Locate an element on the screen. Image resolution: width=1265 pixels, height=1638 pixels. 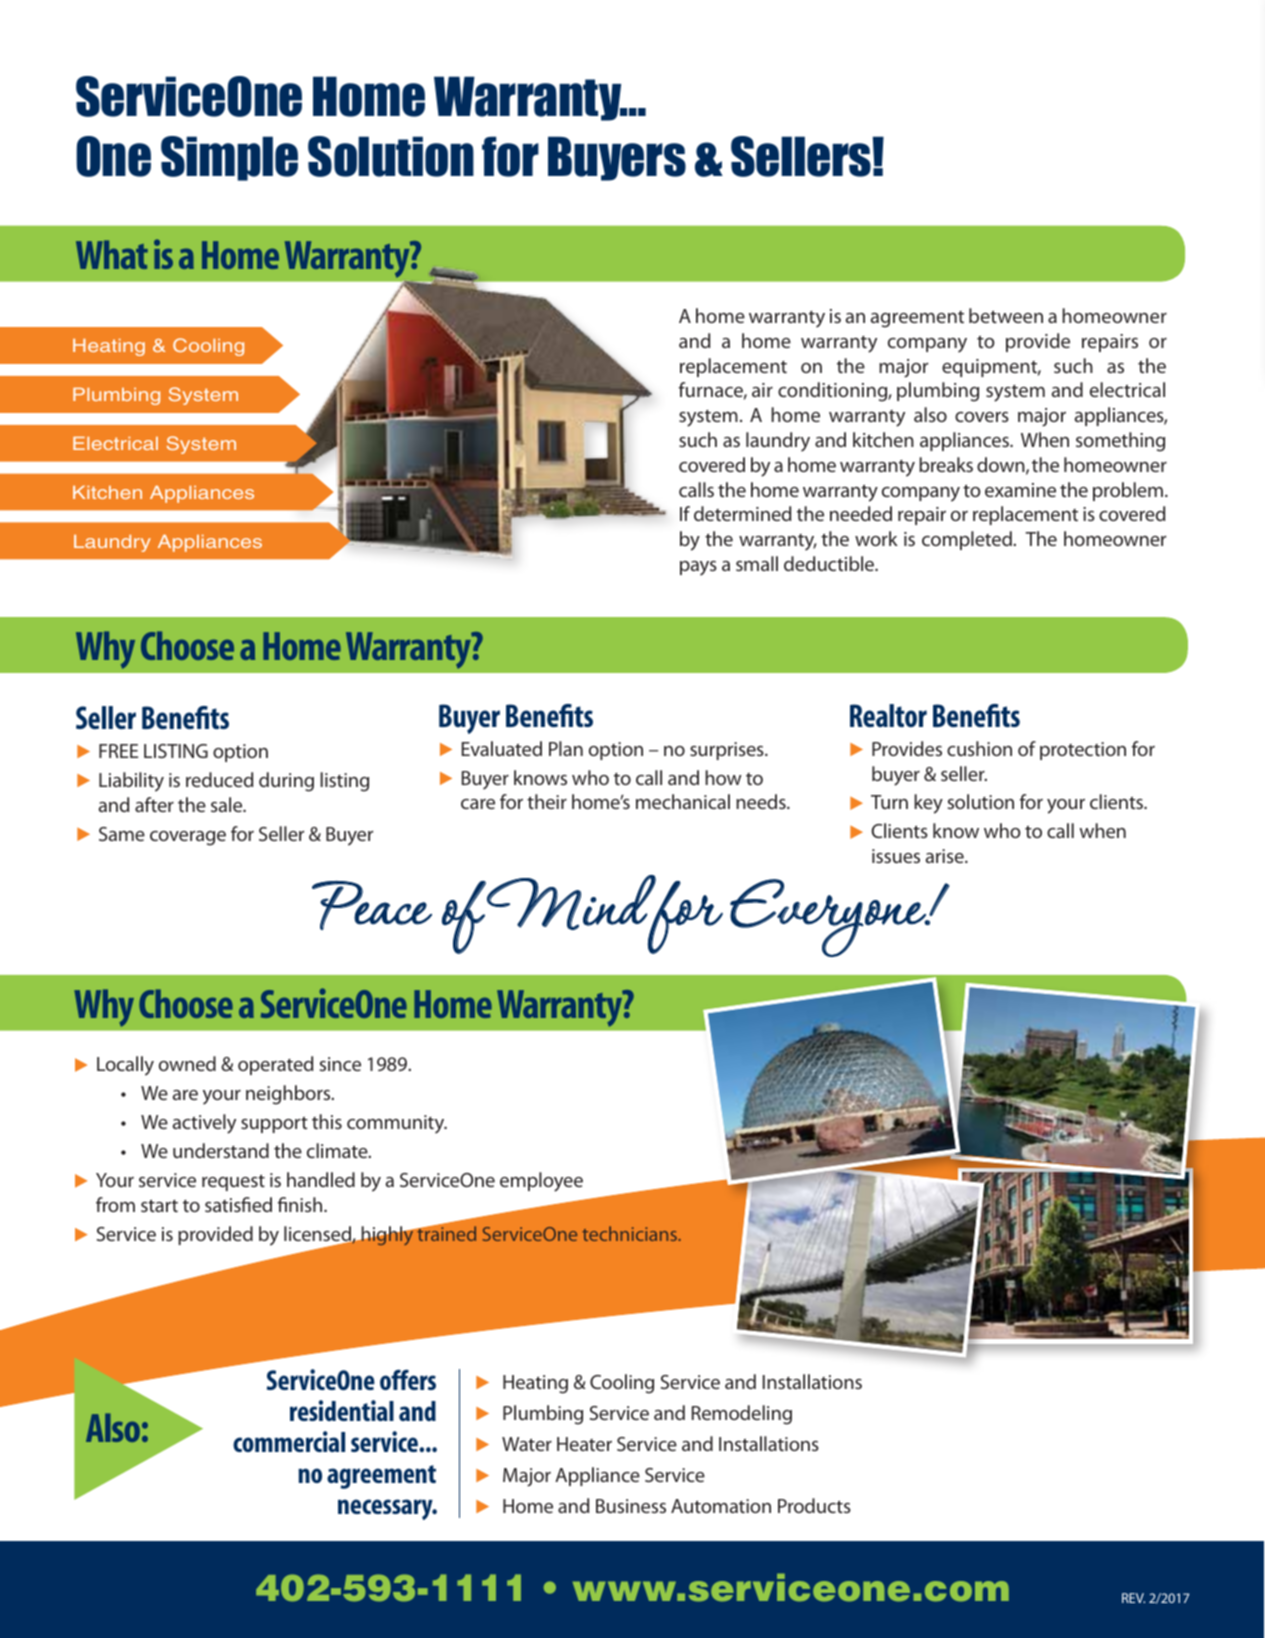
Business is located at coordinates (631, 1506).
